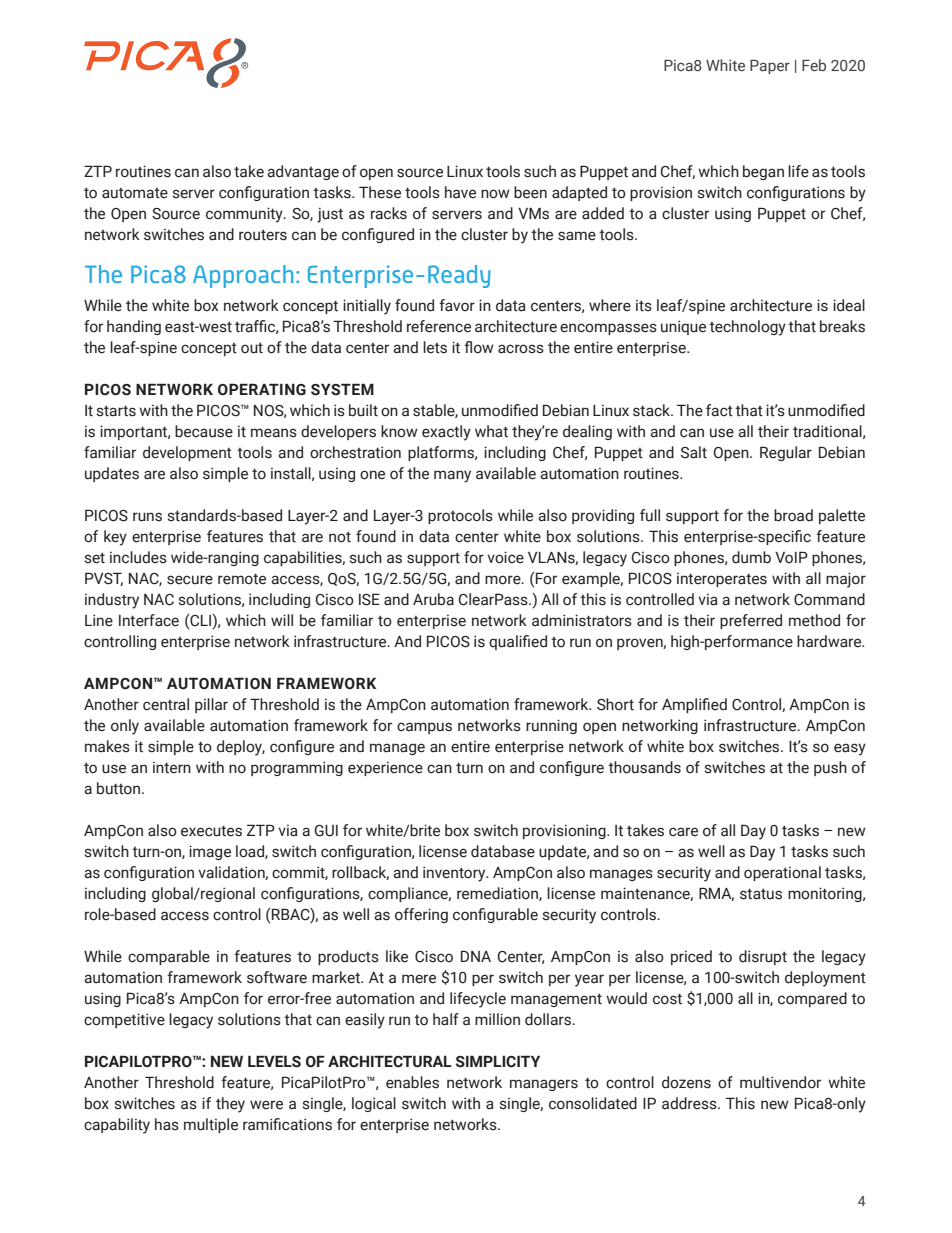 The image size is (952, 1233). I want to click on secure, so click(190, 580).
